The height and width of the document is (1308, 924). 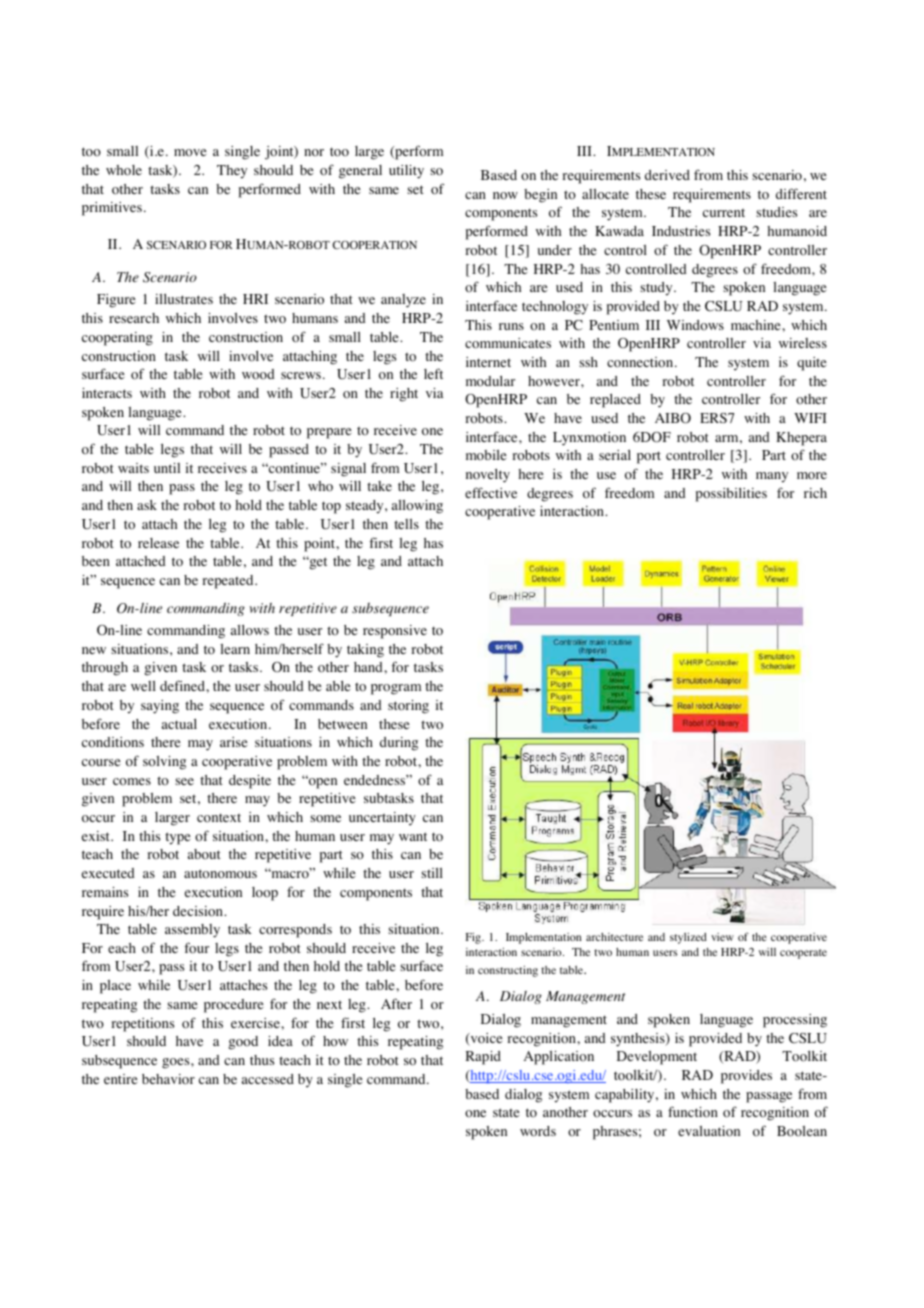 I want to click on current, so click(x=724, y=212).
